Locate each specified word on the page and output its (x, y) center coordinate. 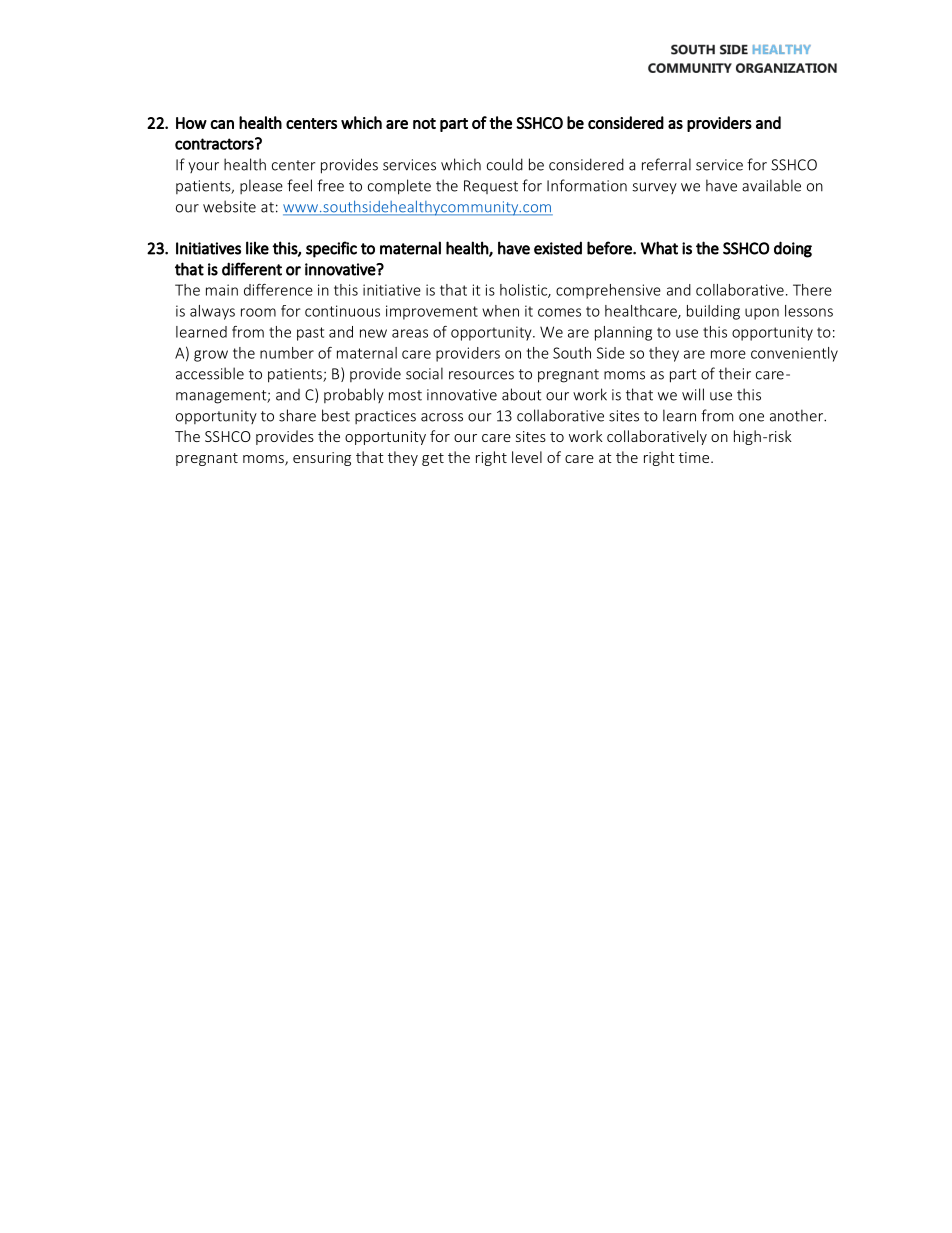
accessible (210, 373)
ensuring (322, 459)
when (500, 311)
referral (666, 164)
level (527, 457)
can (222, 124)
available (771, 185)
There (812, 290)
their (735, 373)
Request (491, 187)
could (505, 164)
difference (278, 290)
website (229, 206)
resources (481, 375)
